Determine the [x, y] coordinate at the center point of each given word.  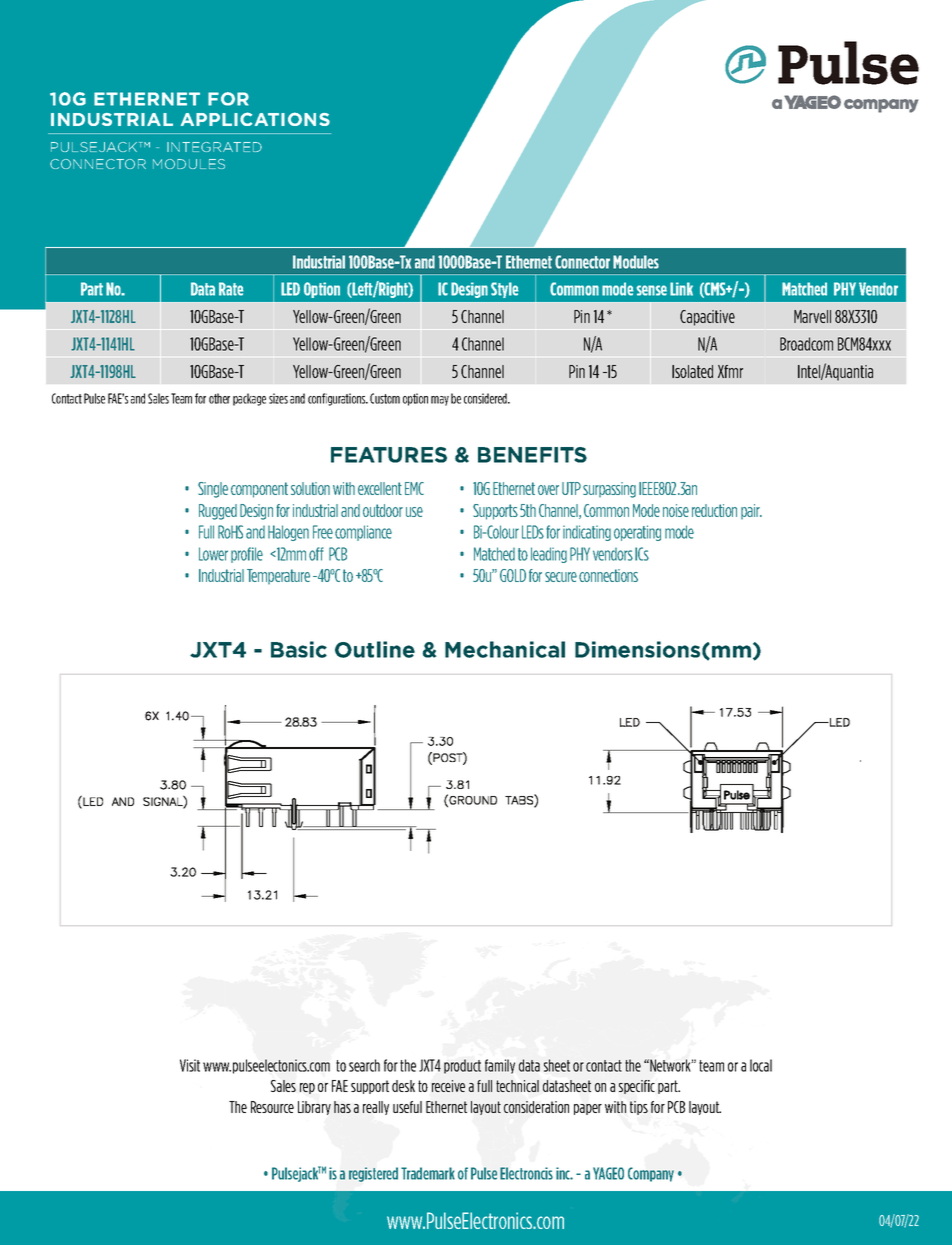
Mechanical [505, 649]
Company [651, 1174]
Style [504, 290]
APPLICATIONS [255, 119]
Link [681, 289]
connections [608, 575]
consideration [536, 1107]
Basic [299, 649]
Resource [272, 1107]
